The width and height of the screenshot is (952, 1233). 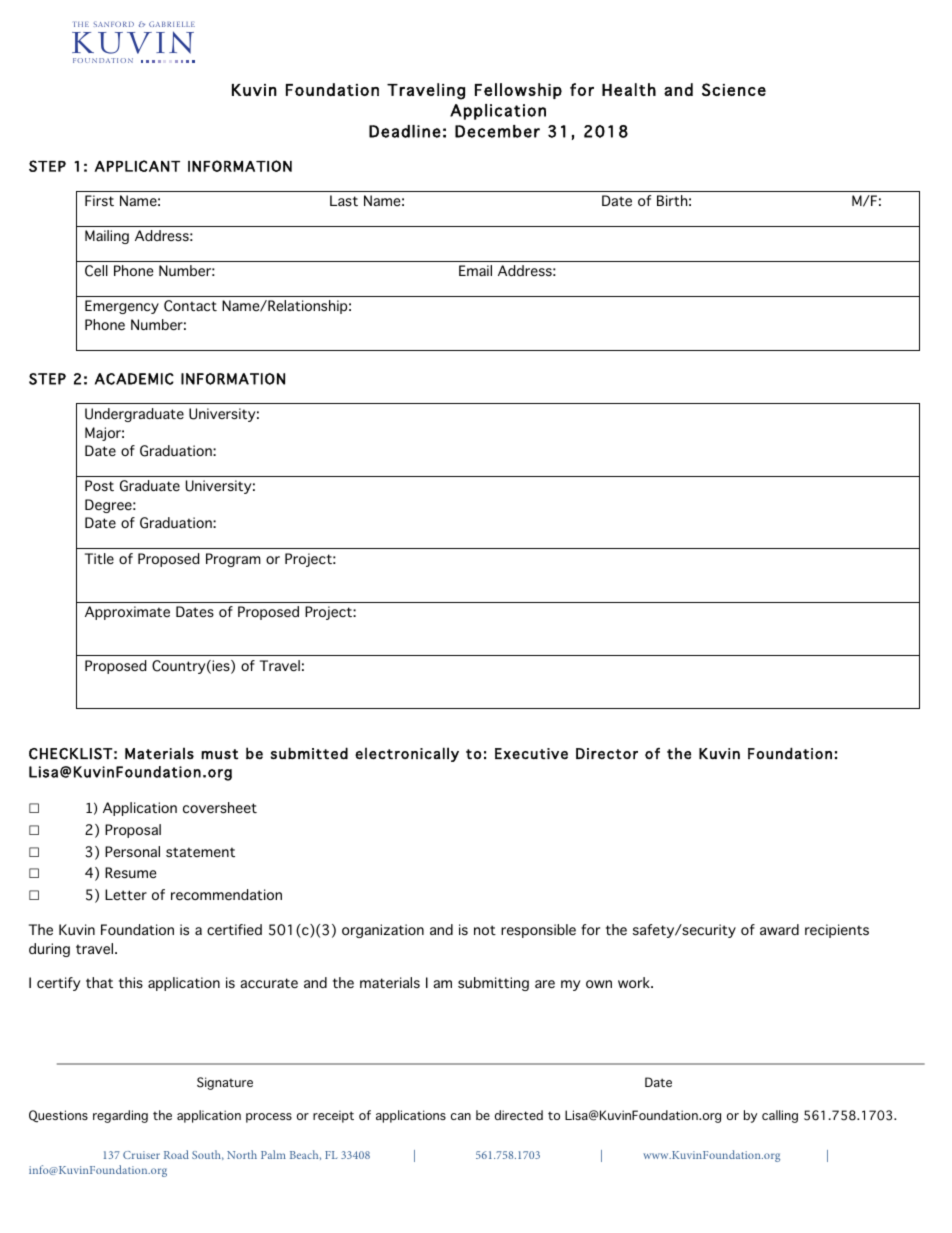 What do you see at coordinates (120, 1116) in the screenshot?
I see `regarding` at bounding box center [120, 1116].
